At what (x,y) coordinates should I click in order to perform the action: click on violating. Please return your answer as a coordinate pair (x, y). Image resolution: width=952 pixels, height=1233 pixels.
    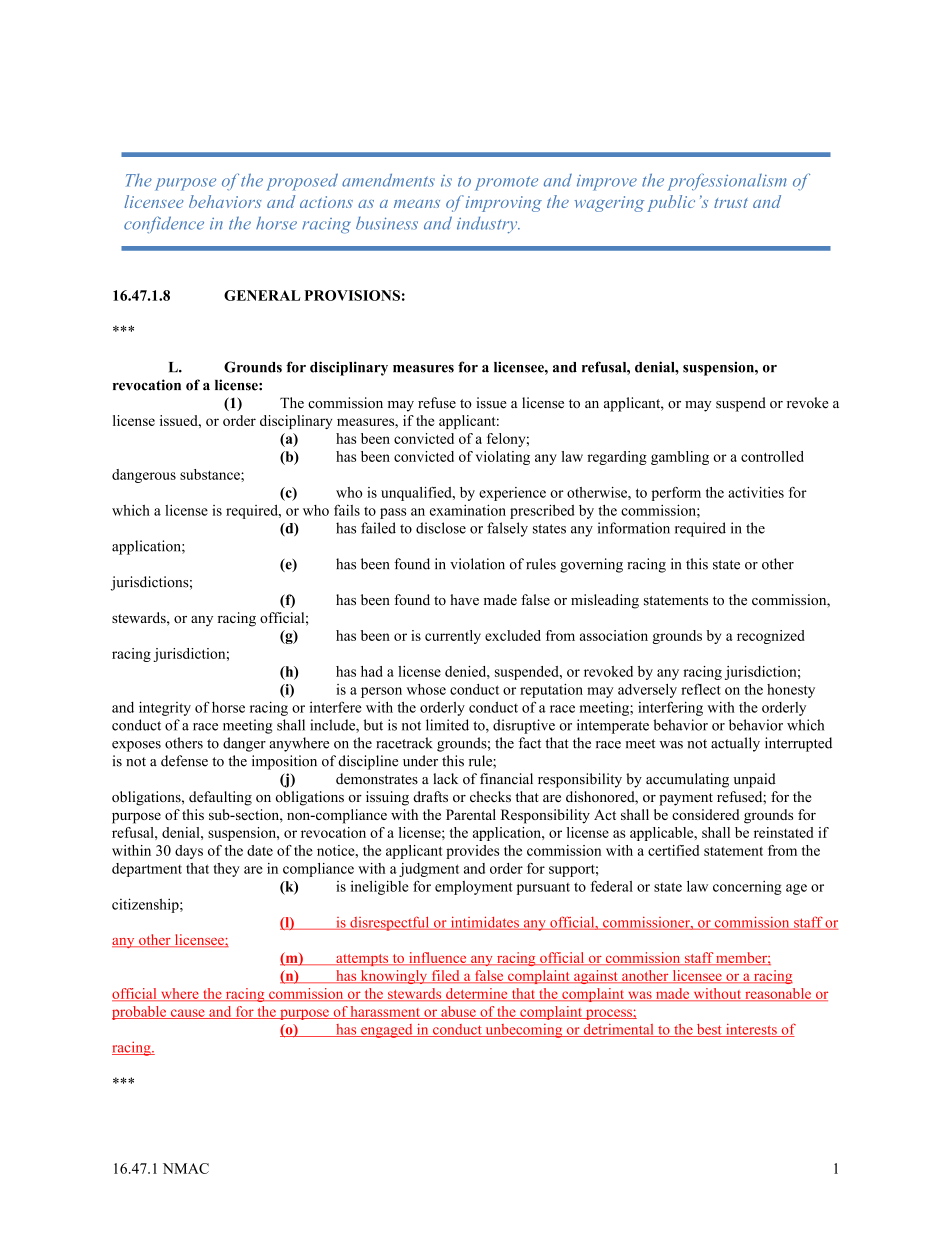
    Looking at the image, I should click on (503, 458).
